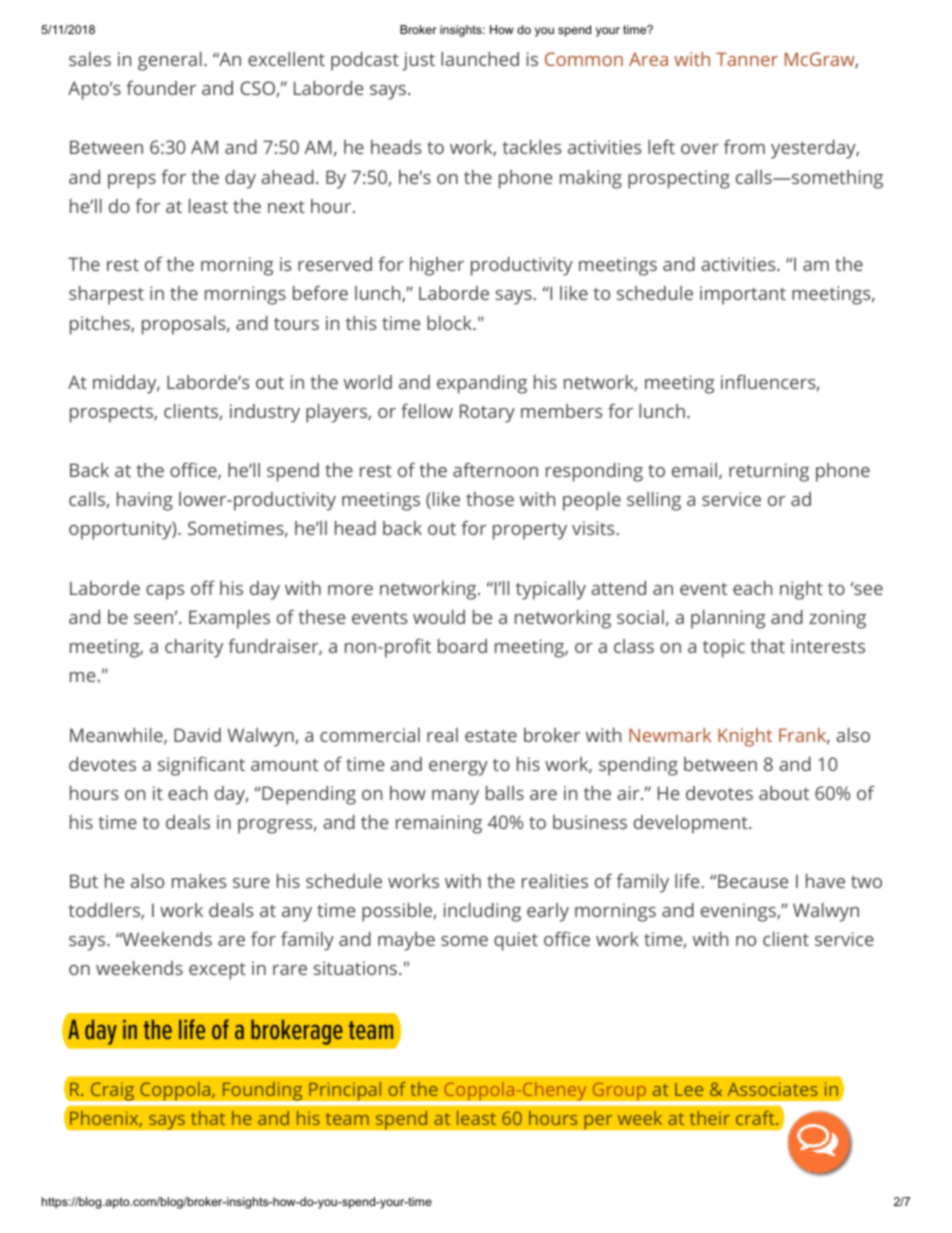  What do you see at coordinates (161, 88) in the image?
I see `founder` at bounding box center [161, 88].
